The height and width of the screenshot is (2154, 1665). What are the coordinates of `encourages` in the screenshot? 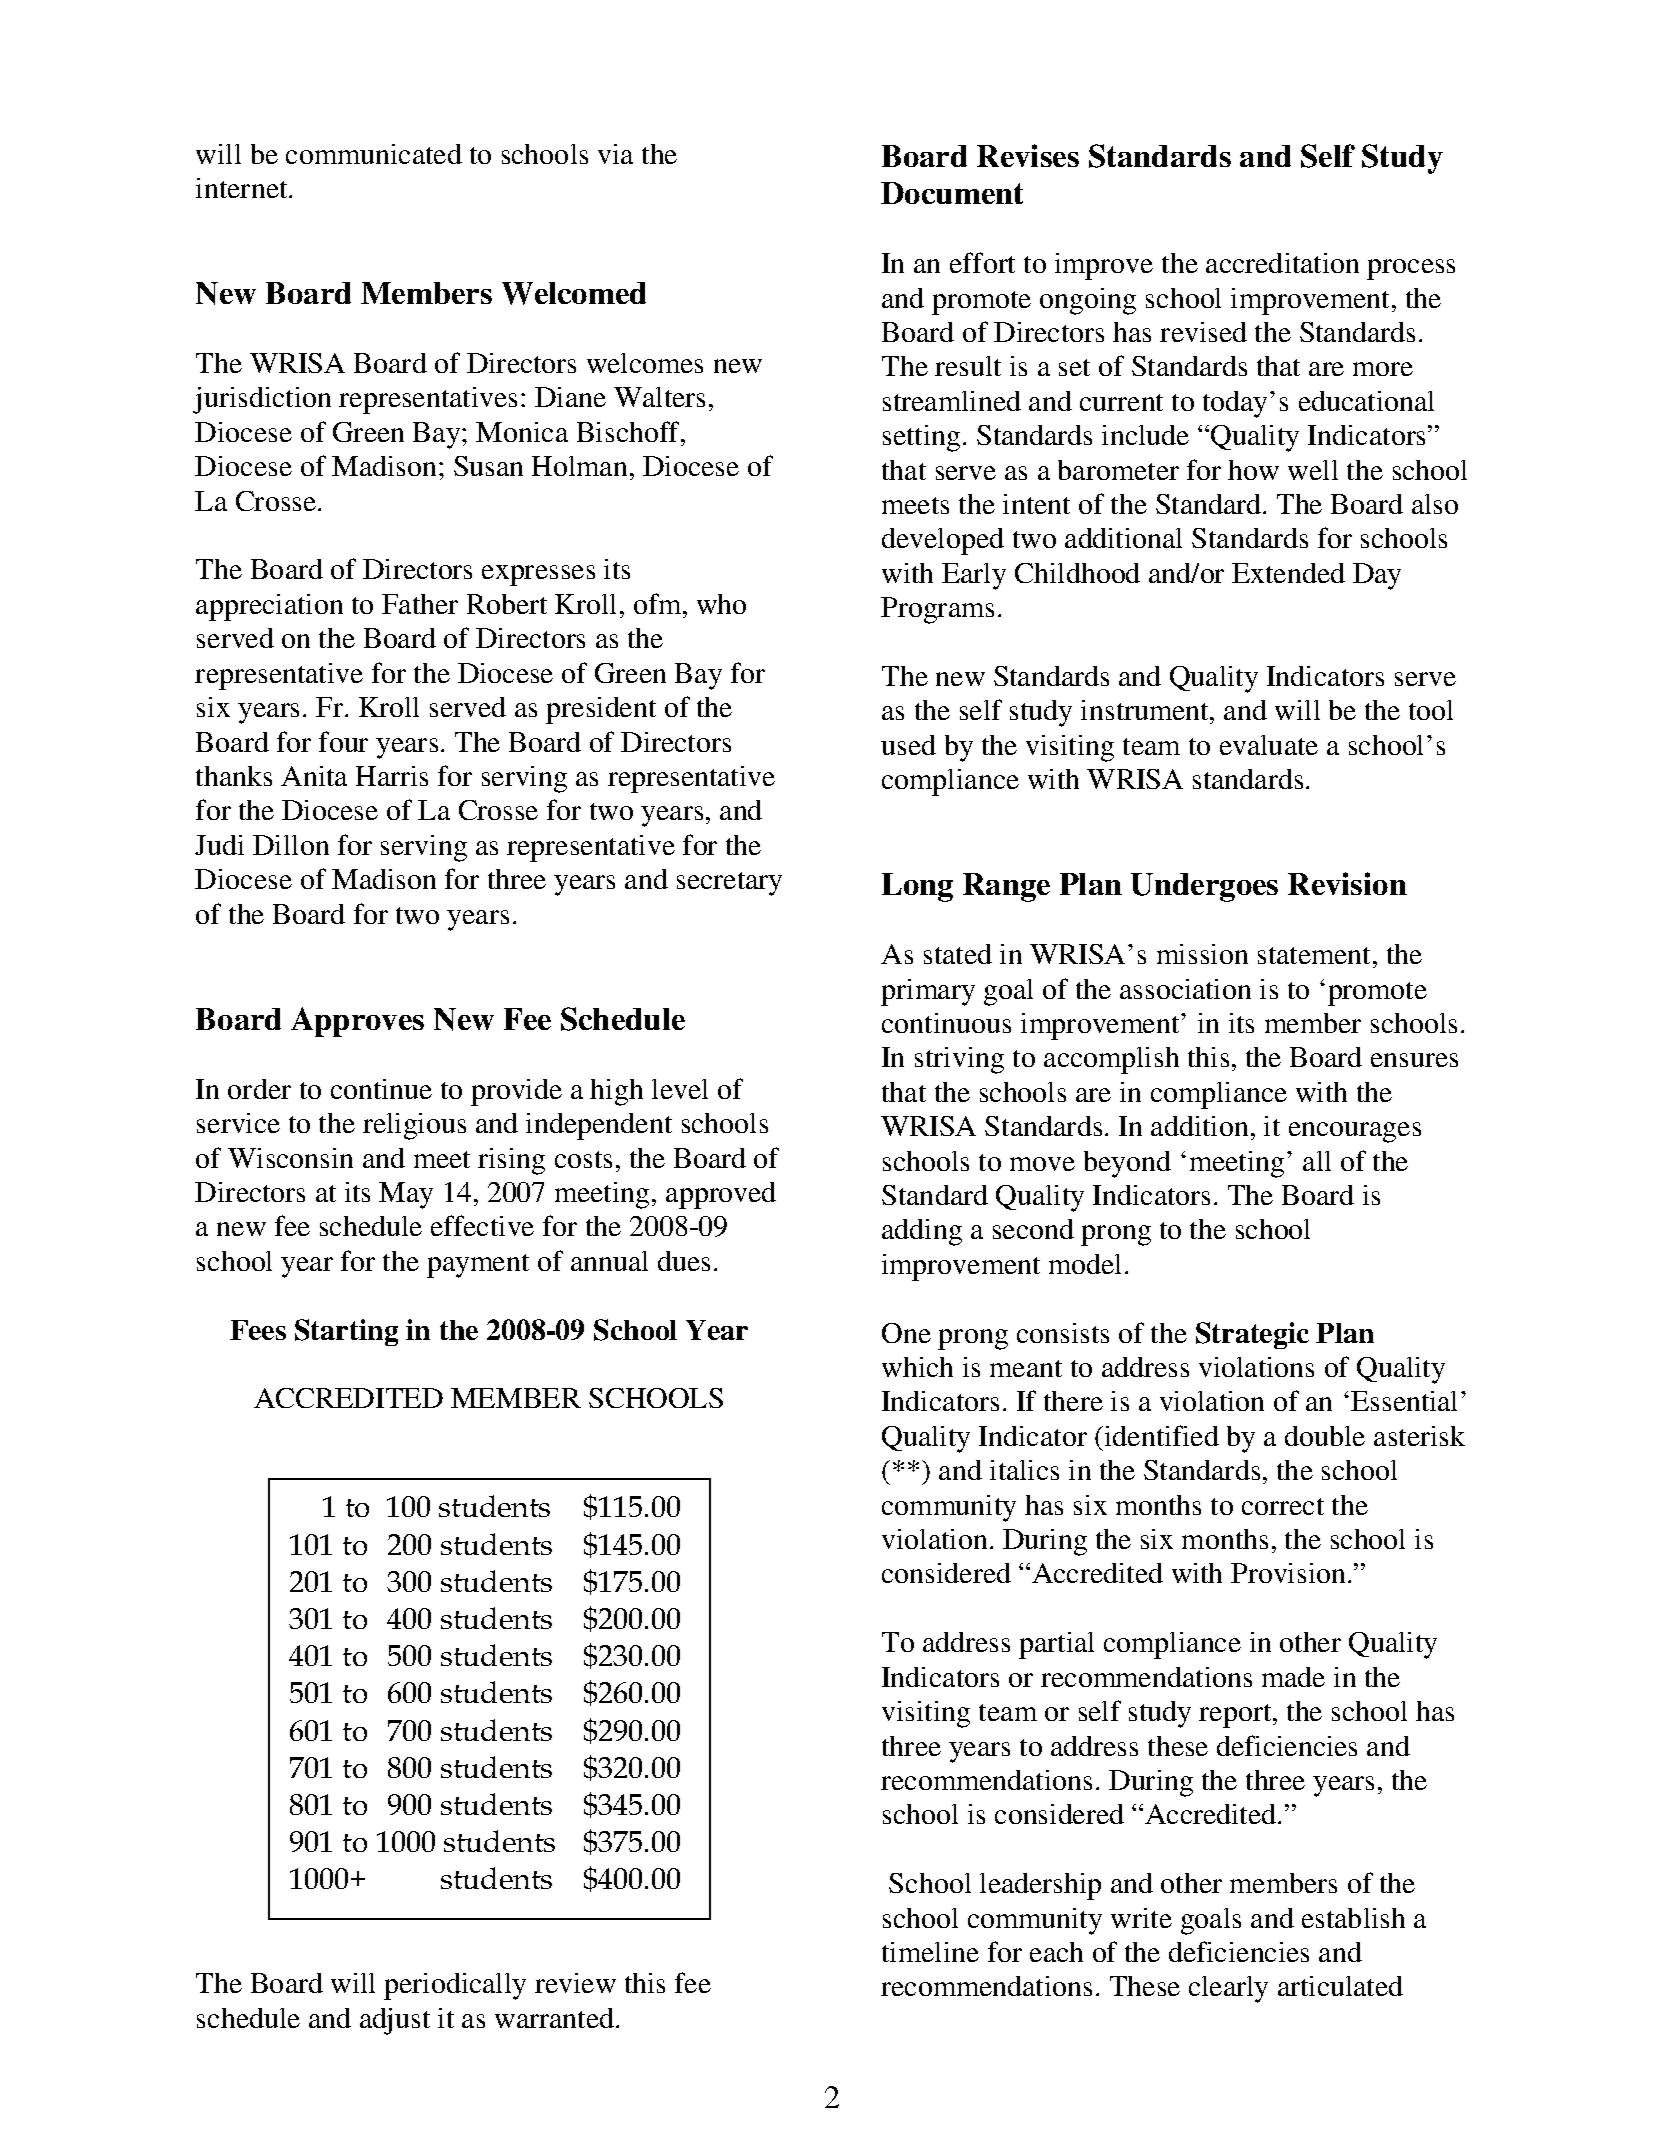 It's located at (1355, 1132).
